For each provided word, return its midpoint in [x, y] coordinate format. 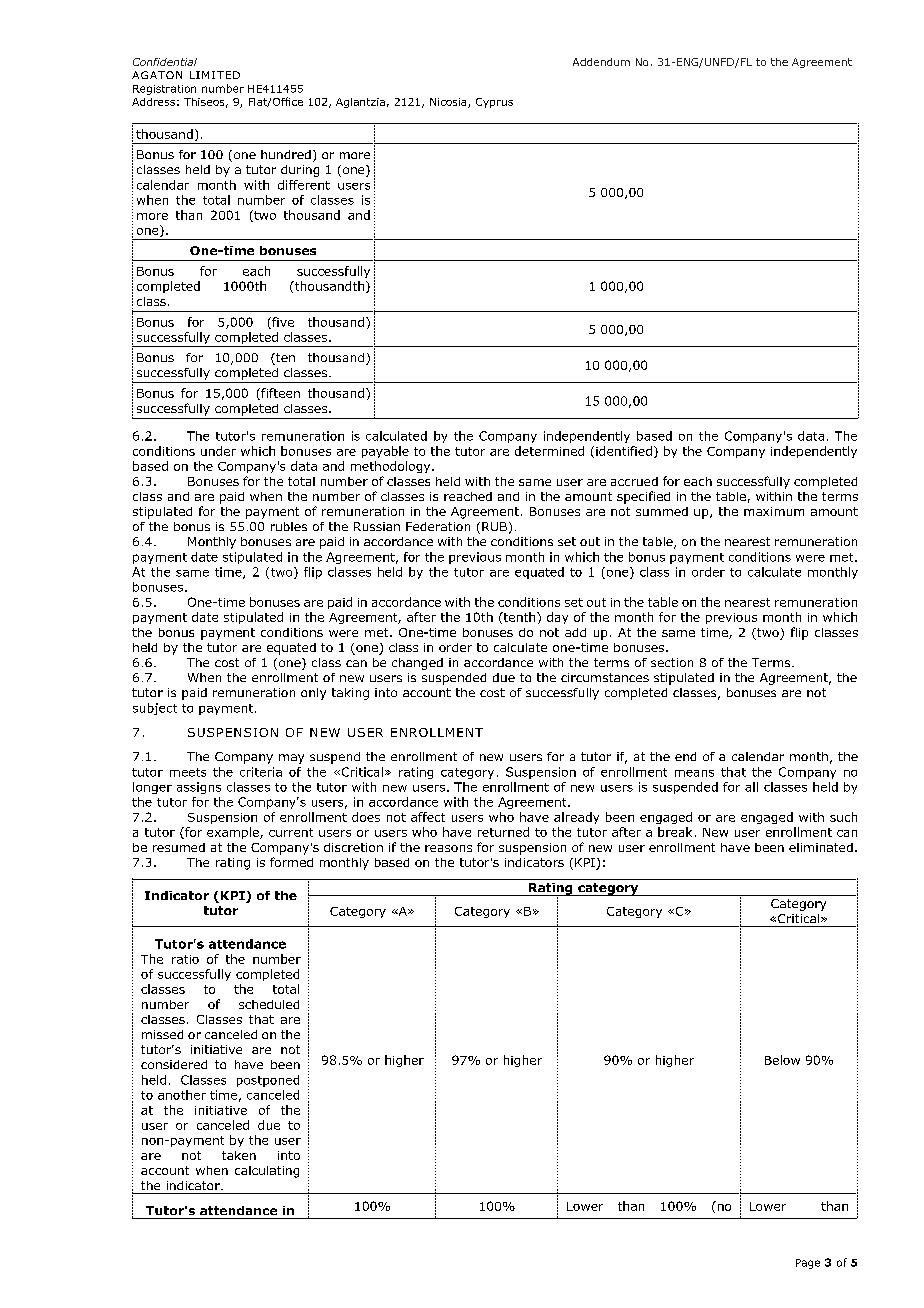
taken [239, 1155]
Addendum [601, 62]
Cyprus [494, 103]
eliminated [821, 847]
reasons [448, 848]
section [672, 662]
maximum [774, 511]
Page [808, 1264]
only [313, 694]
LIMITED [215, 75]
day [557, 618]
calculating [267, 1172]
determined [549, 451]
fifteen [279, 394]
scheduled [269, 1004]
